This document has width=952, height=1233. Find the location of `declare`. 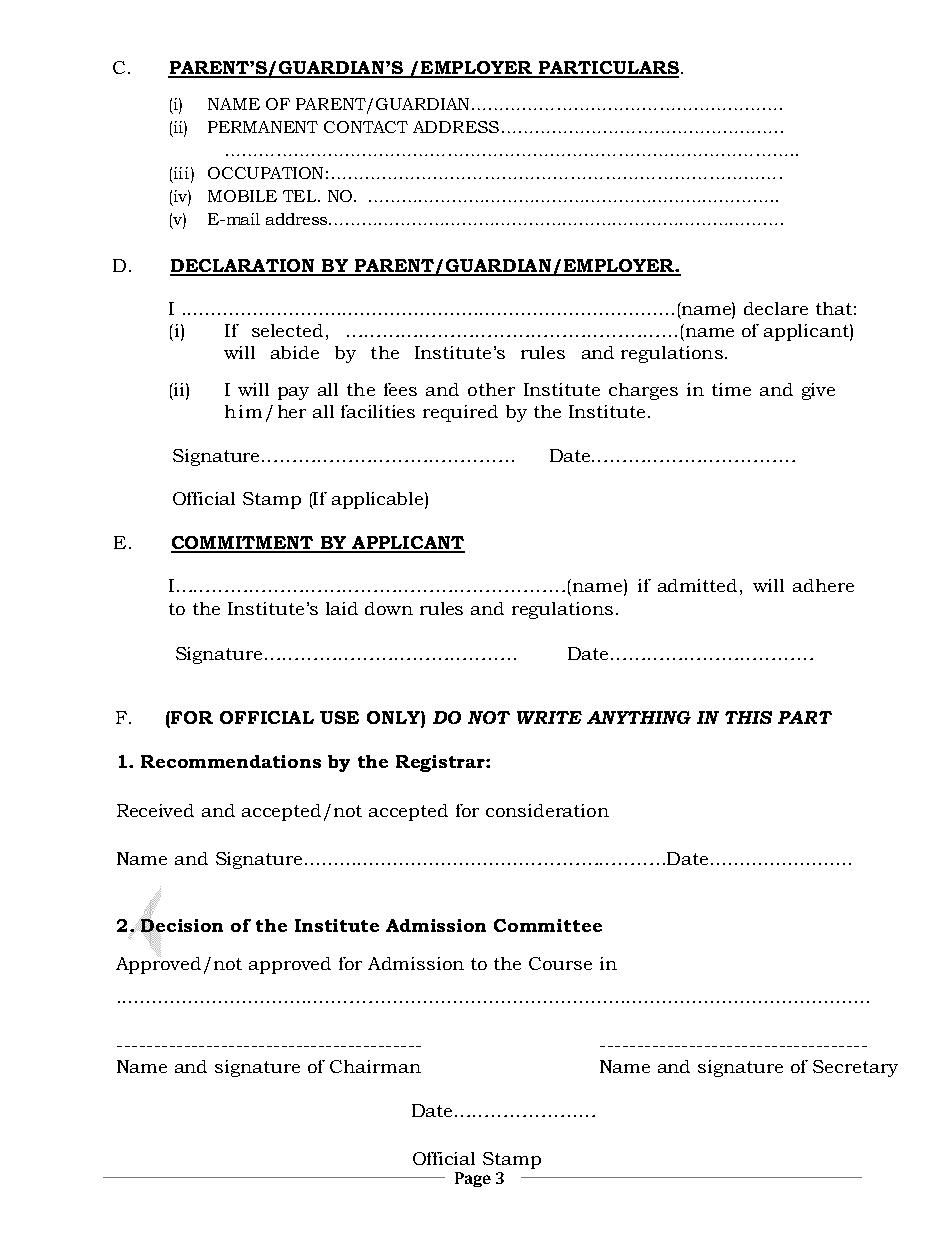

declare is located at coordinates (776, 308).
